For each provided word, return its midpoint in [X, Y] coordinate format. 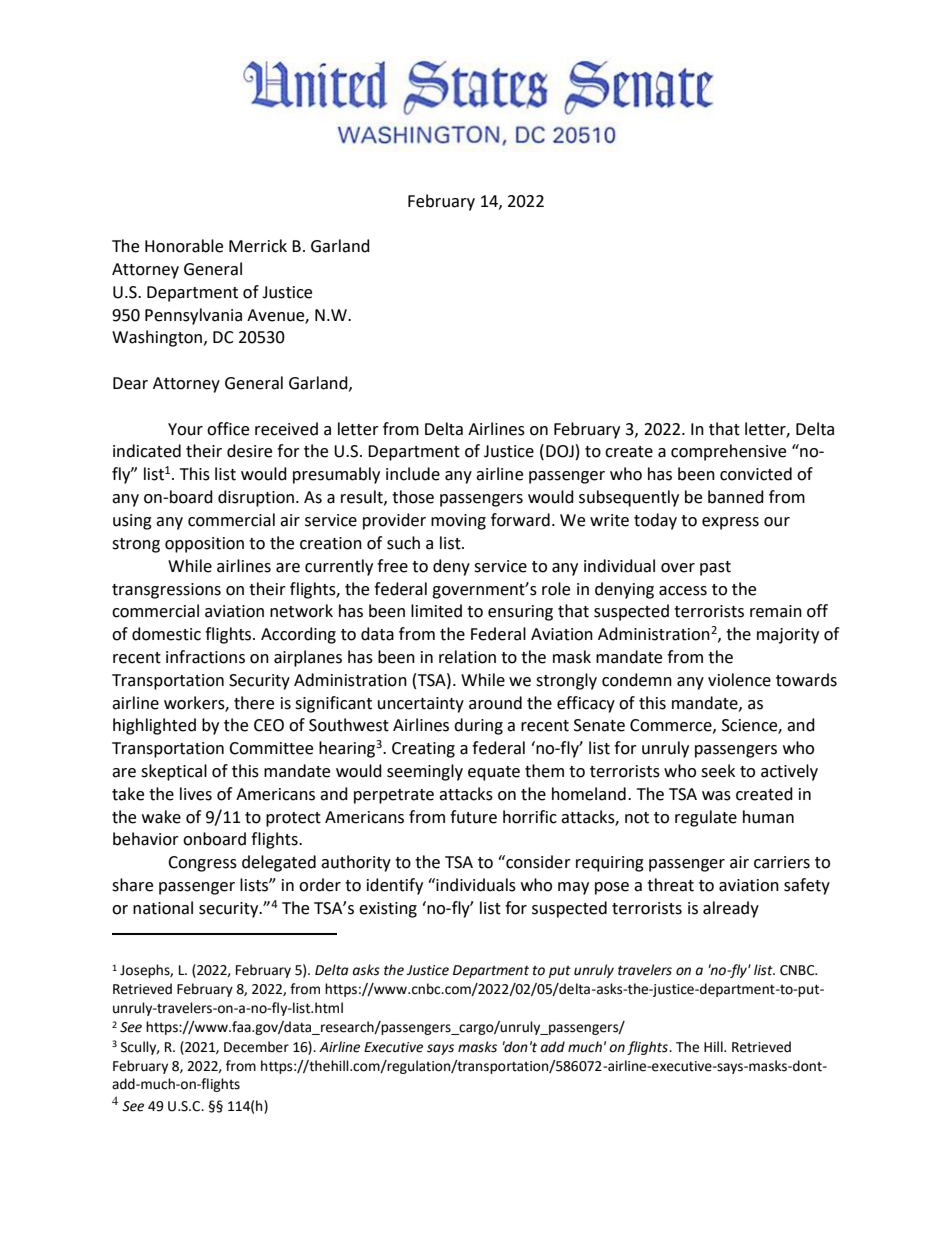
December [256, 1047]
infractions [205, 657]
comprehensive [728, 452]
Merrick [258, 246]
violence [739, 680]
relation [467, 657]
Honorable [184, 246]
